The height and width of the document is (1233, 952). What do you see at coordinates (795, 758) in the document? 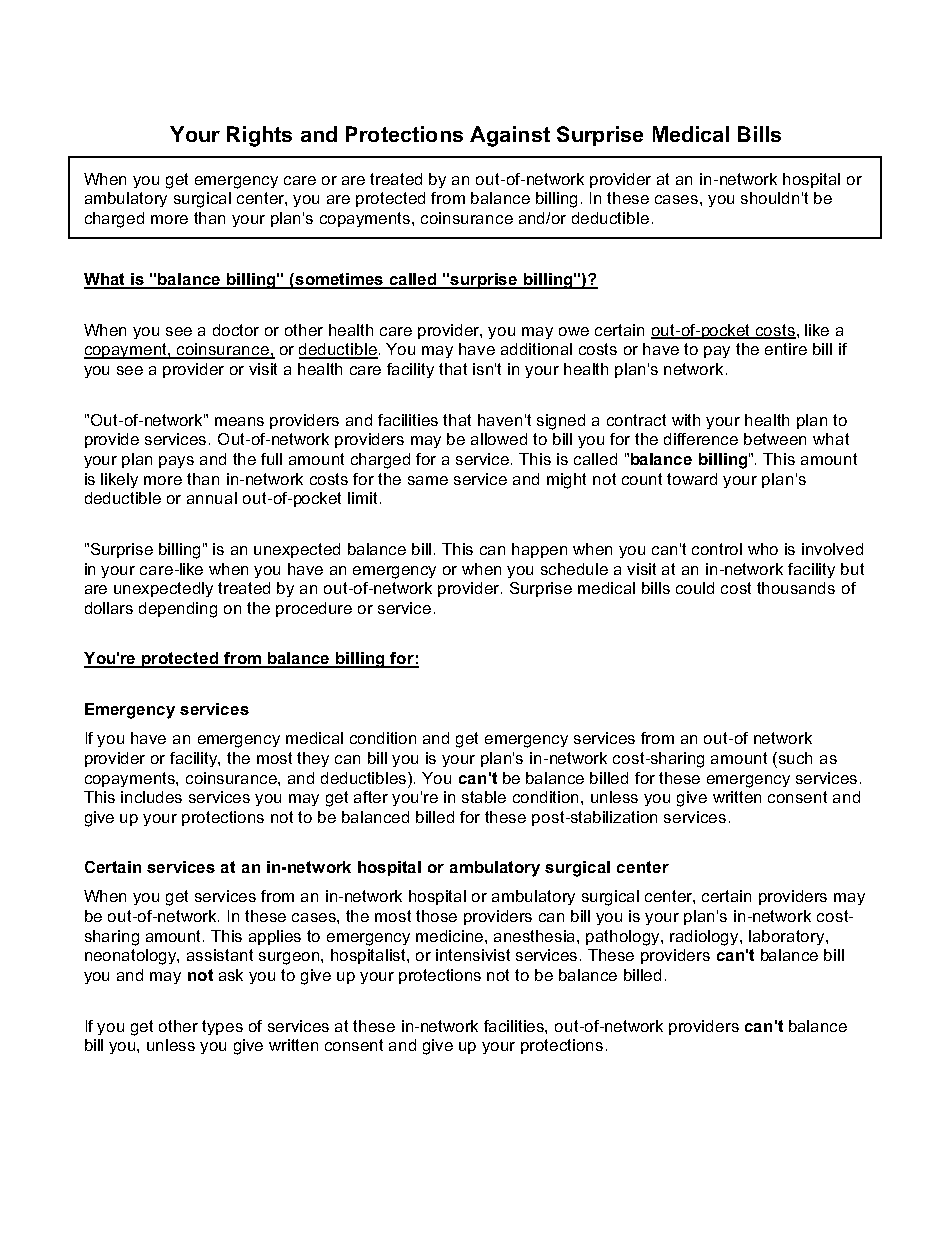
I see `such` at bounding box center [795, 758].
